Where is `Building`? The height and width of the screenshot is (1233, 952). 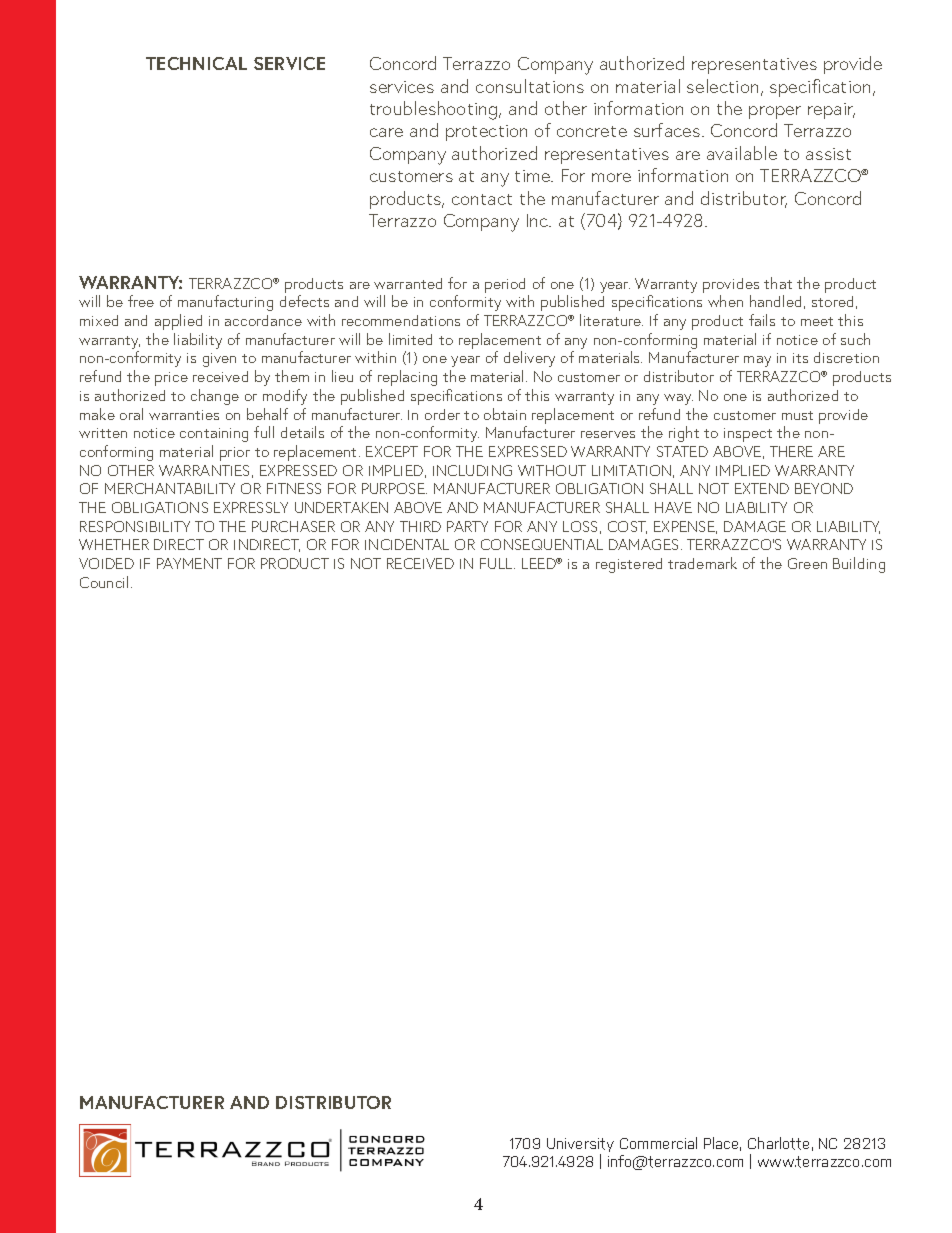
Building is located at coordinates (859, 565).
